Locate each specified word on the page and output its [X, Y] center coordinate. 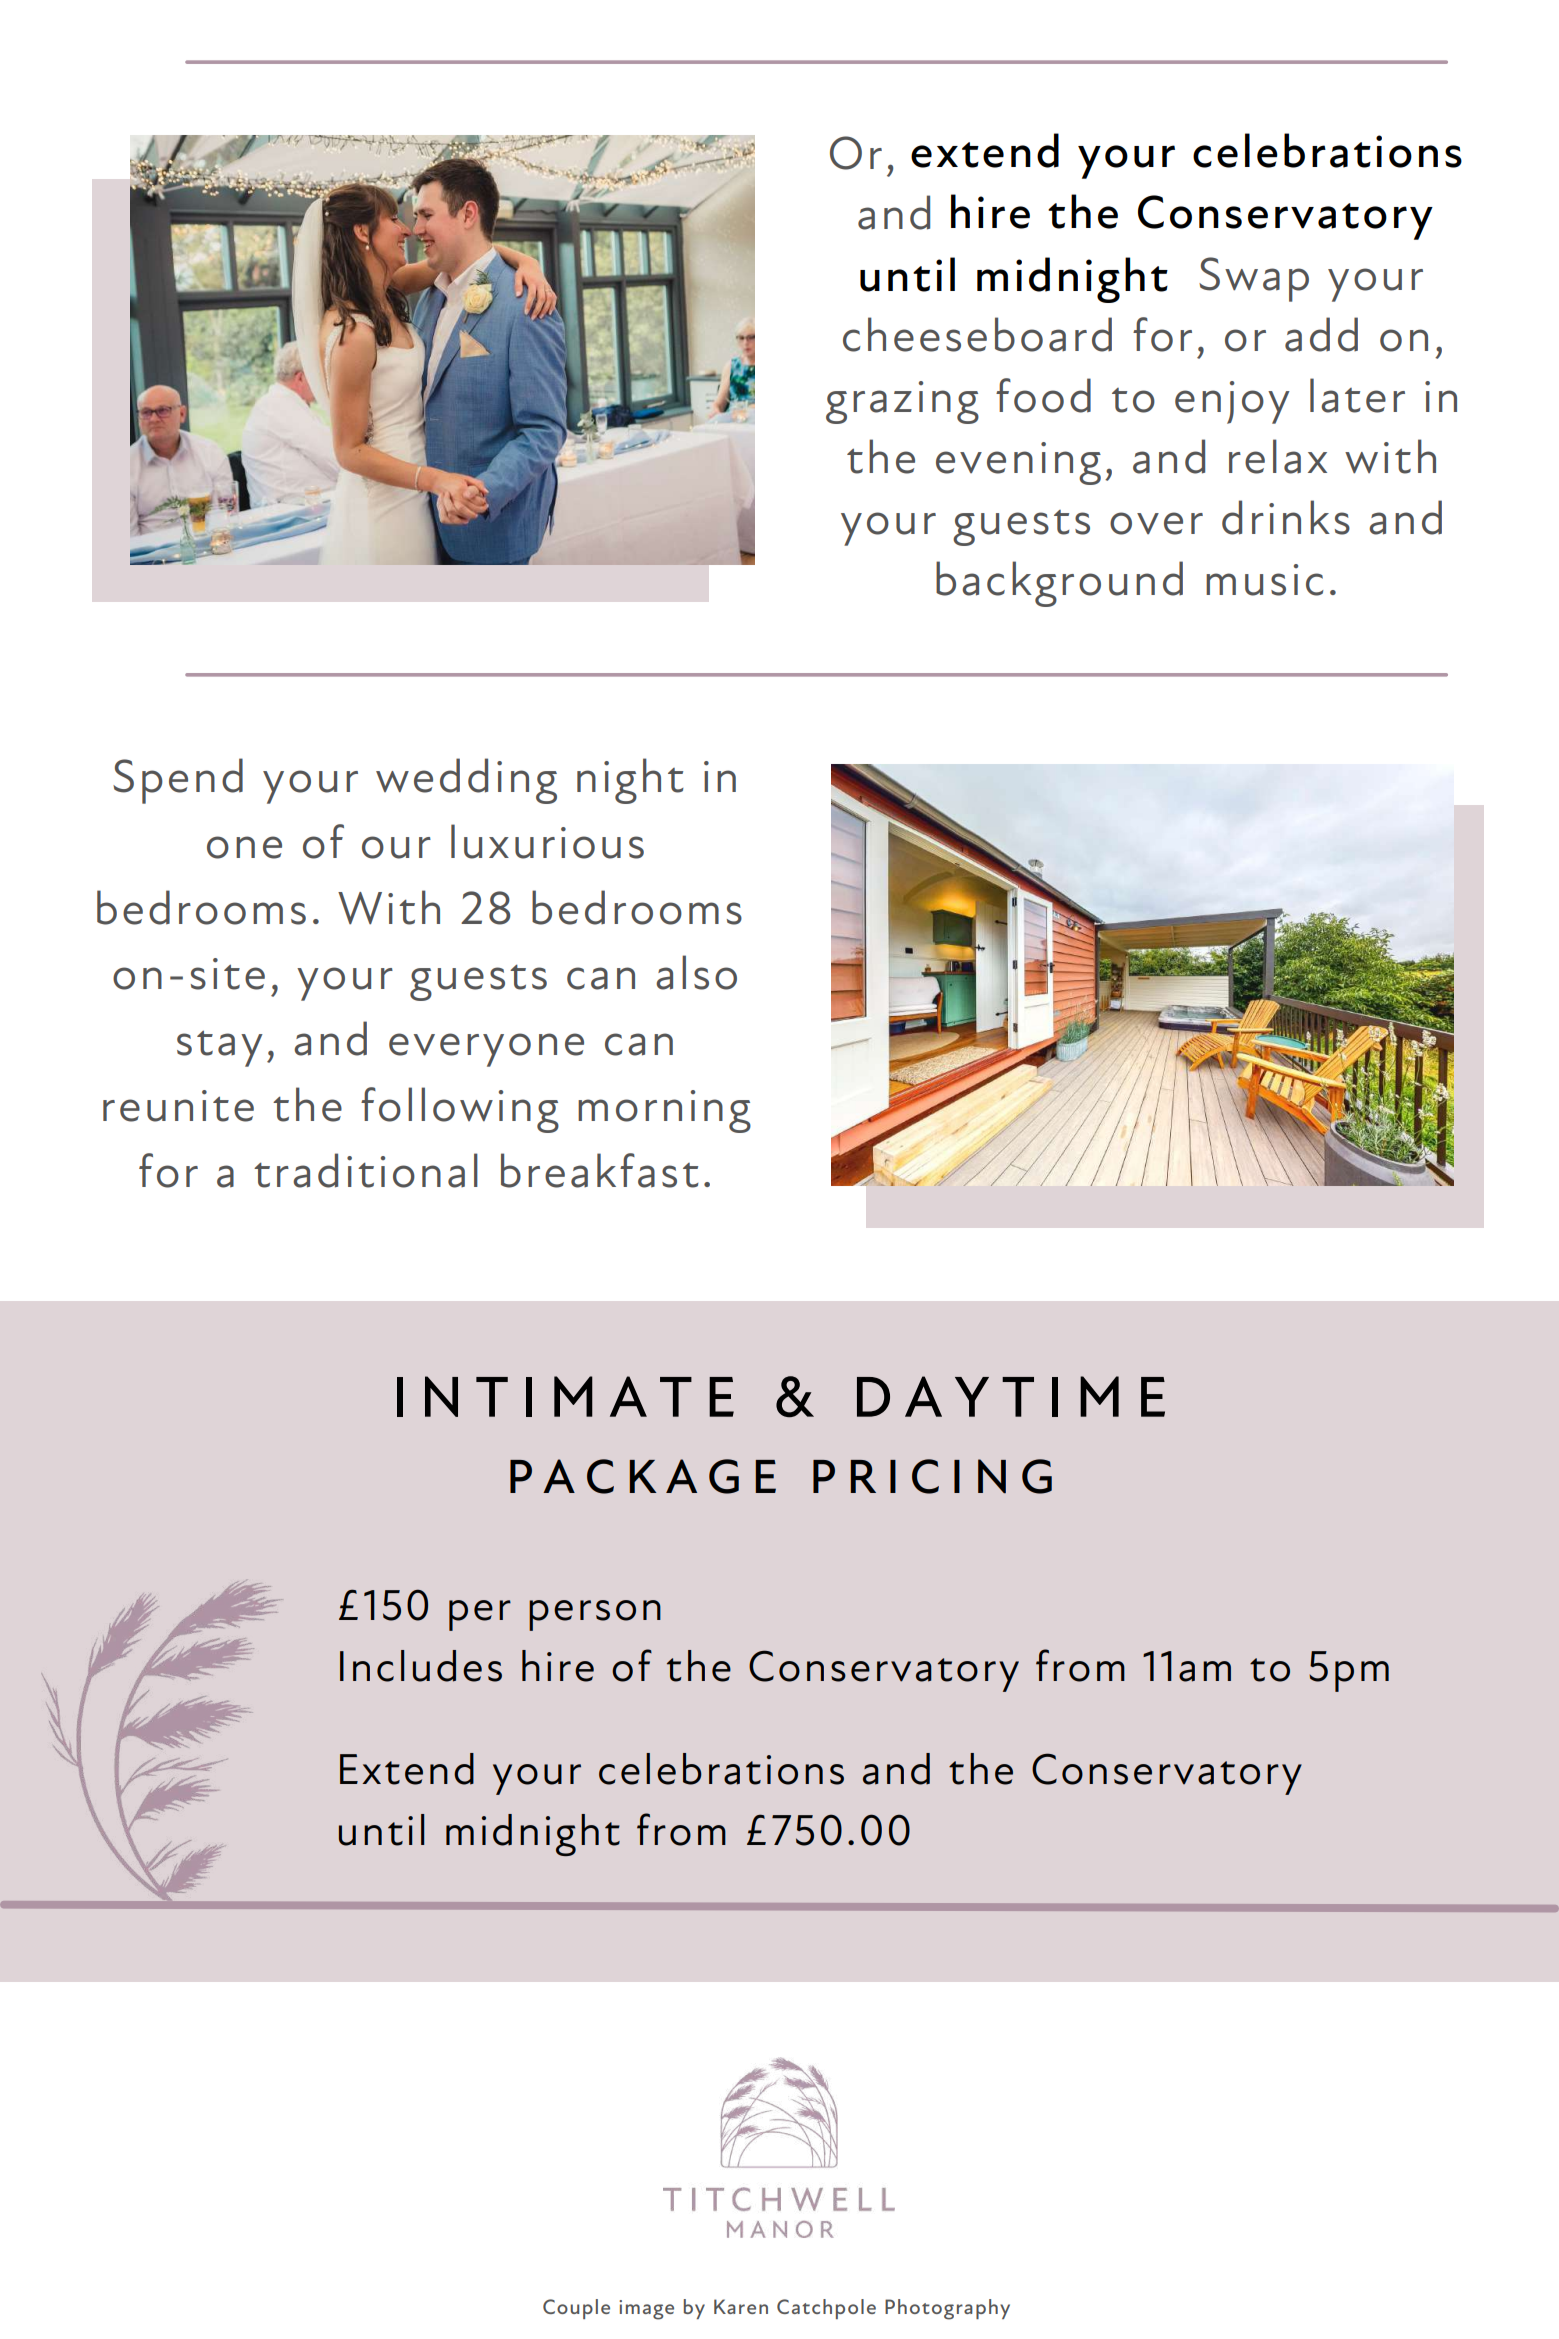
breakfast [600, 1170]
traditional [366, 1170]
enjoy [1232, 402]
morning [664, 1111]
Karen [741, 2306]
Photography [947, 2309]
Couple [576, 2309]
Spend [178, 781]
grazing [902, 402]
